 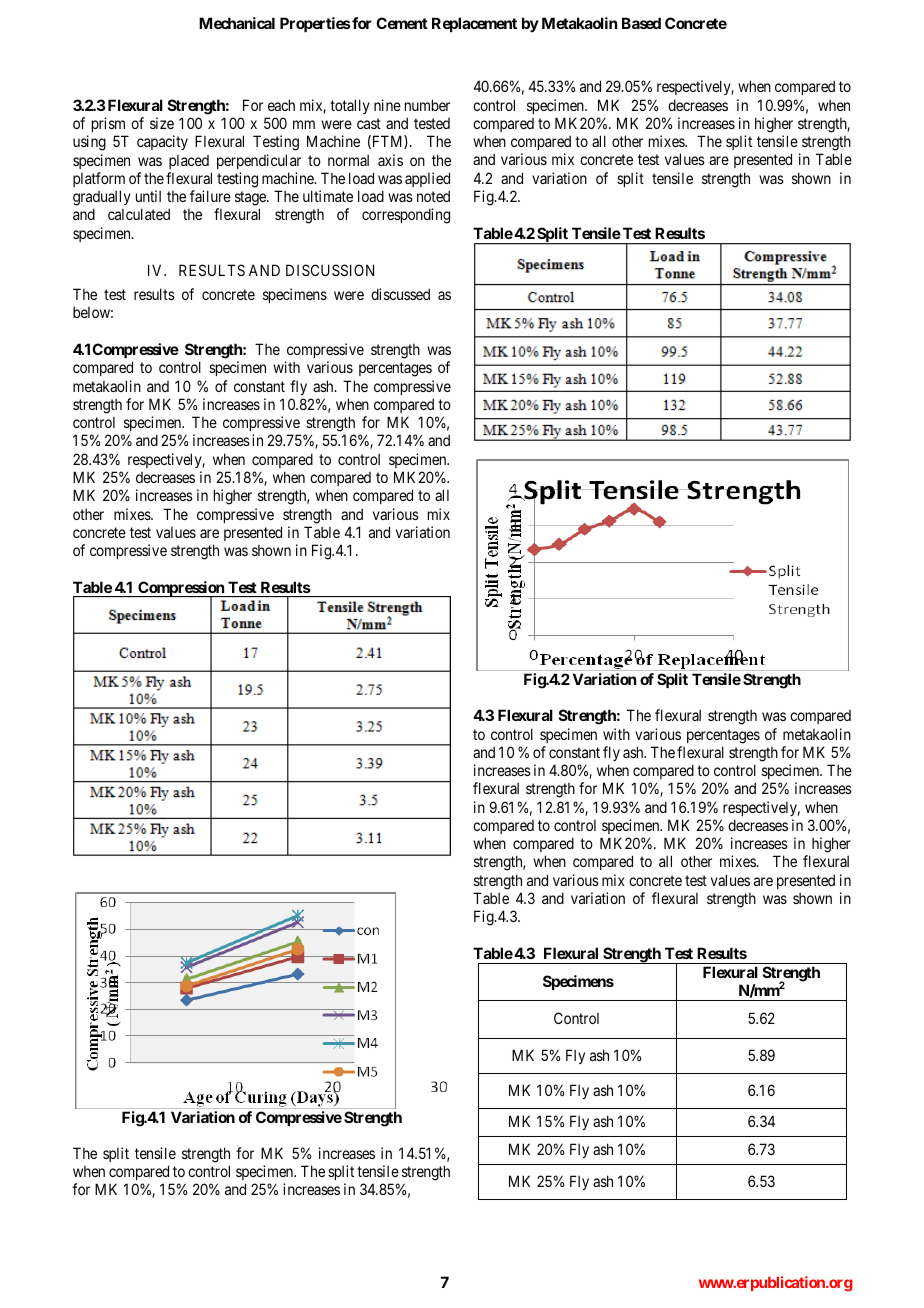 What do you see at coordinates (387, 105) in the page?
I see `nine` at bounding box center [387, 105].
